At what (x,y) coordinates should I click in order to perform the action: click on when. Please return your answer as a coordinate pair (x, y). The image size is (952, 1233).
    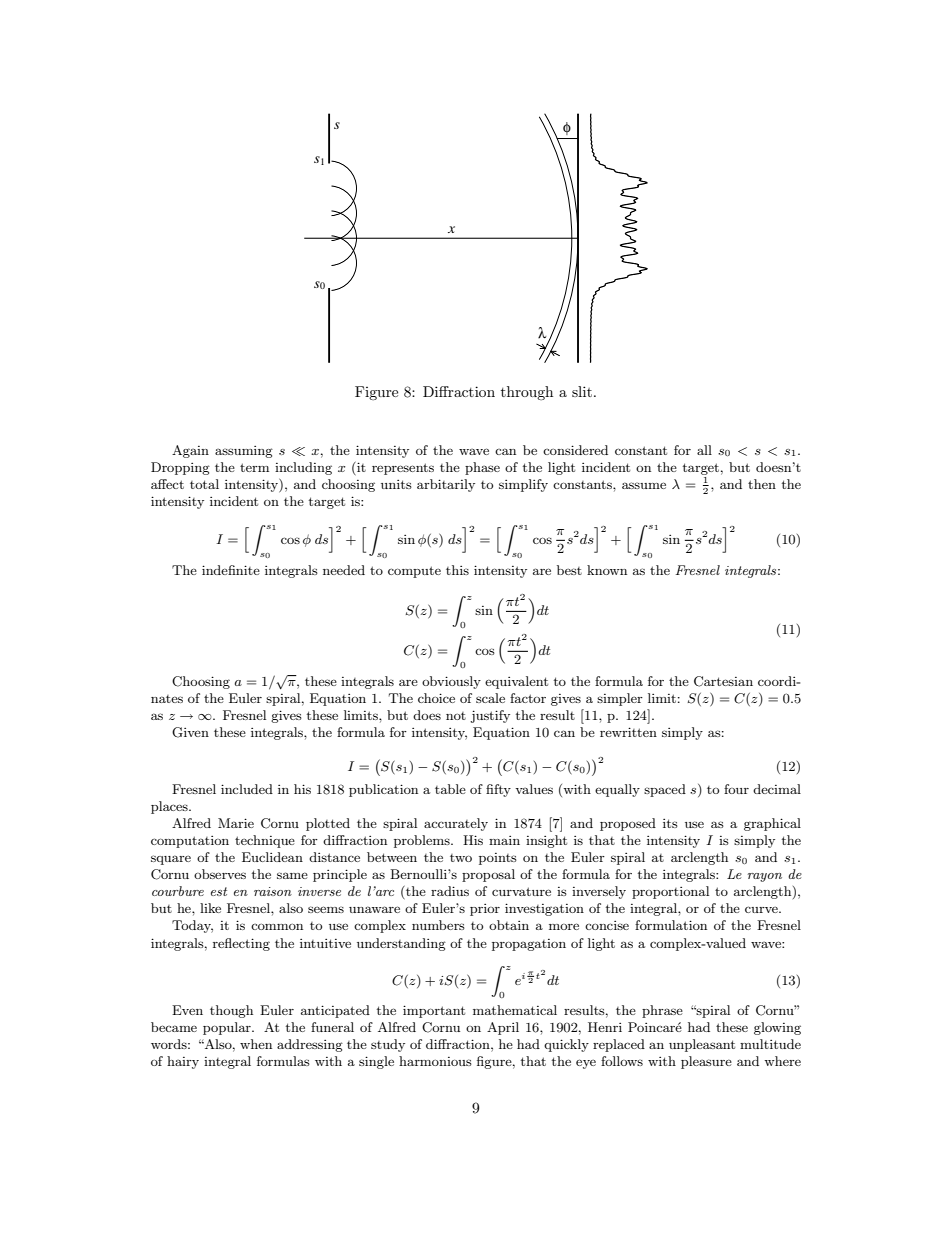
    Looking at the image, I should click on (256, 1044).
